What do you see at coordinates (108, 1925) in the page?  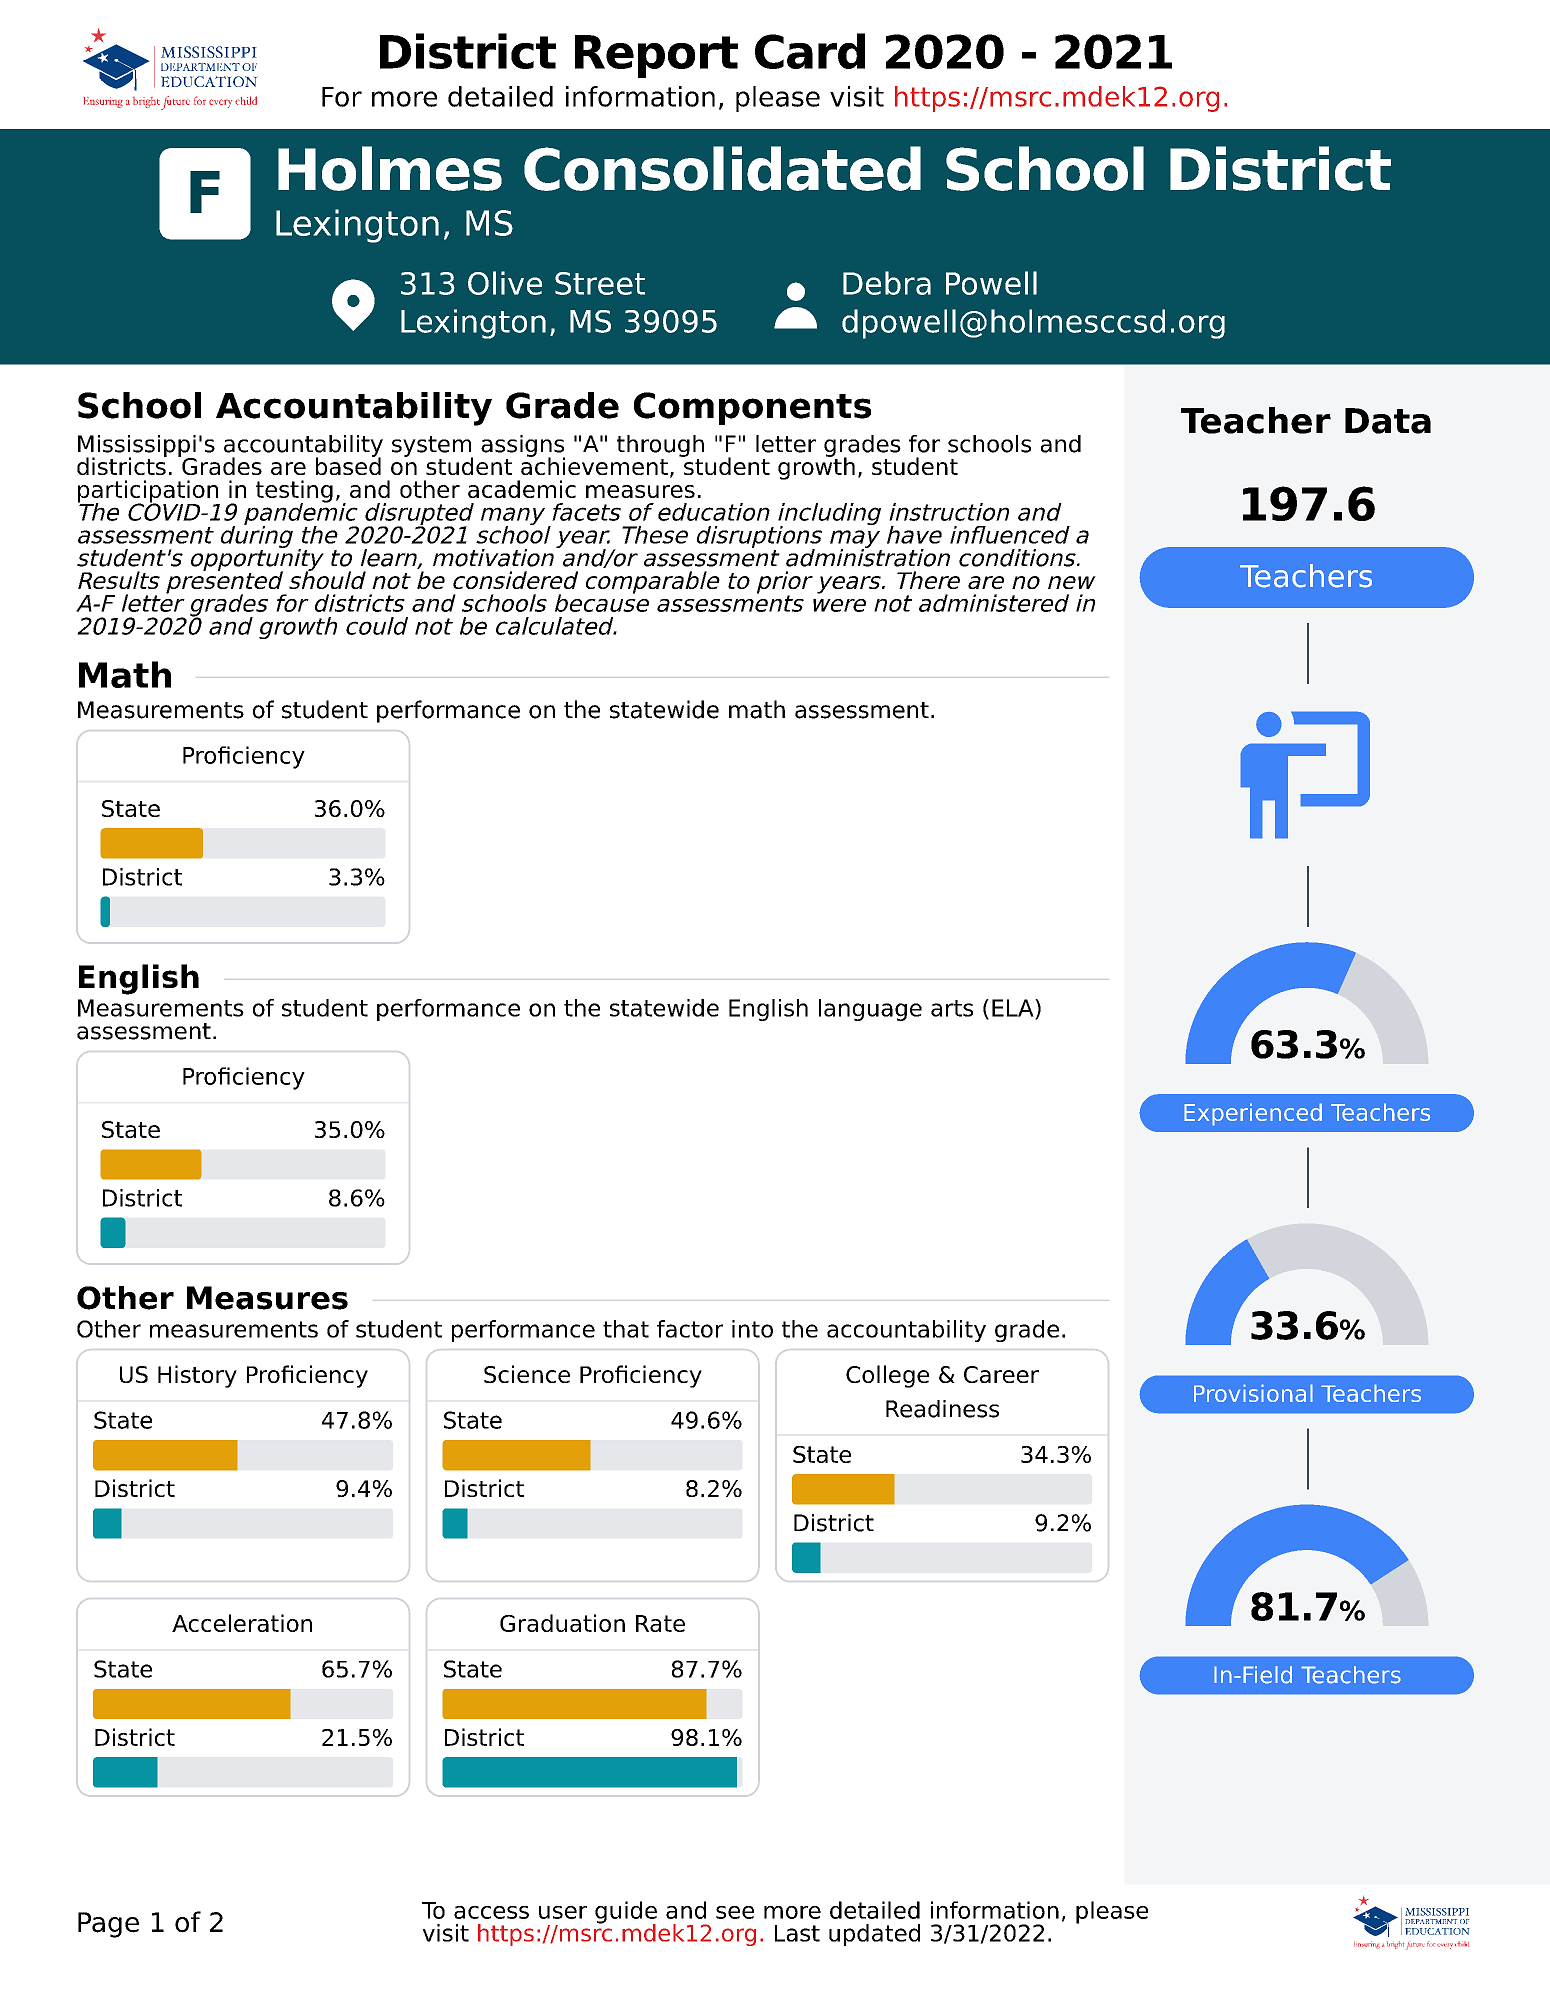 I see `Page` at bounding box center [108, 1925].
